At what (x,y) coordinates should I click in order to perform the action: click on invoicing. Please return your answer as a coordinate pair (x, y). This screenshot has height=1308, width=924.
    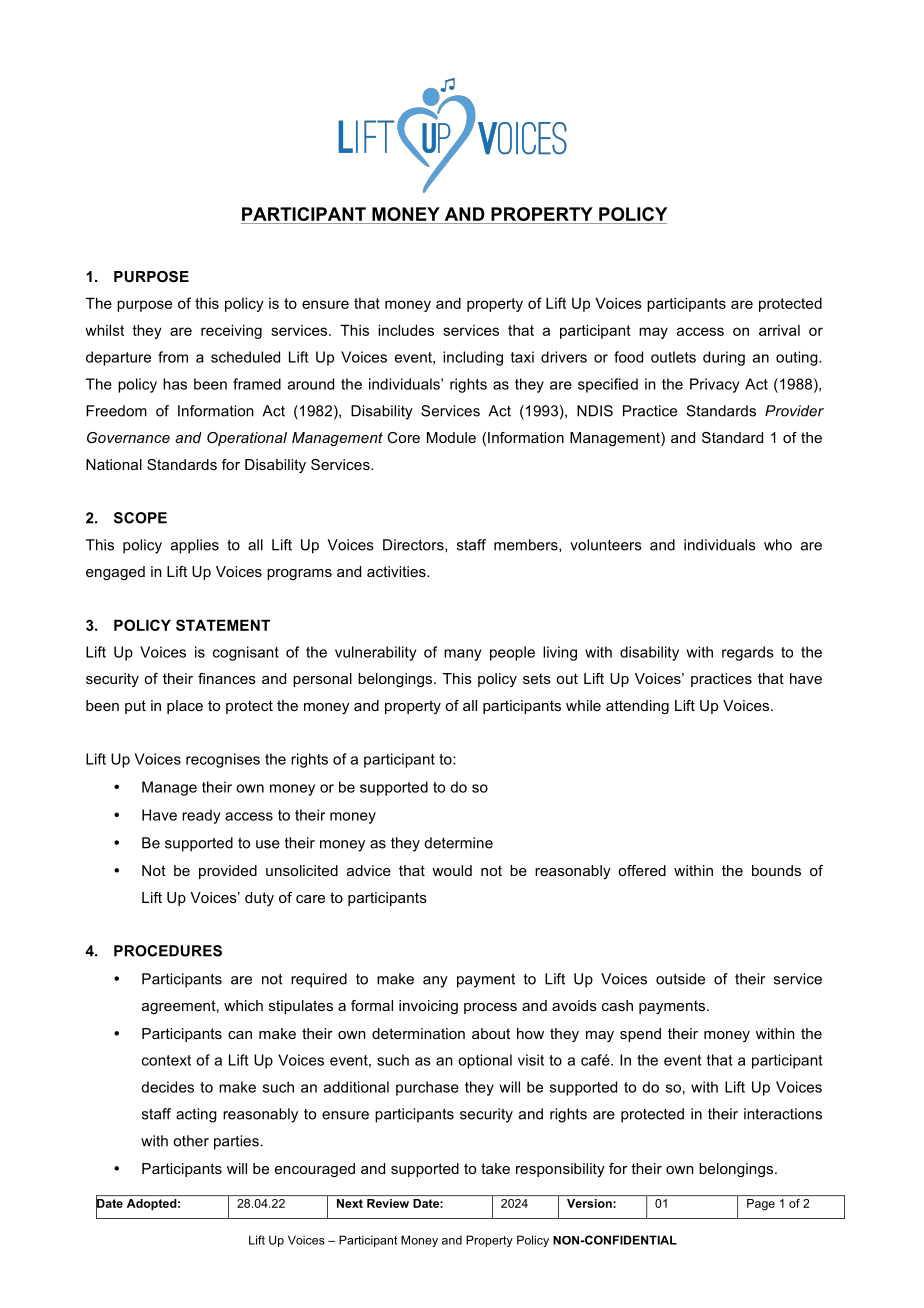
    Looking at the image, I should click on (428, 1007).
